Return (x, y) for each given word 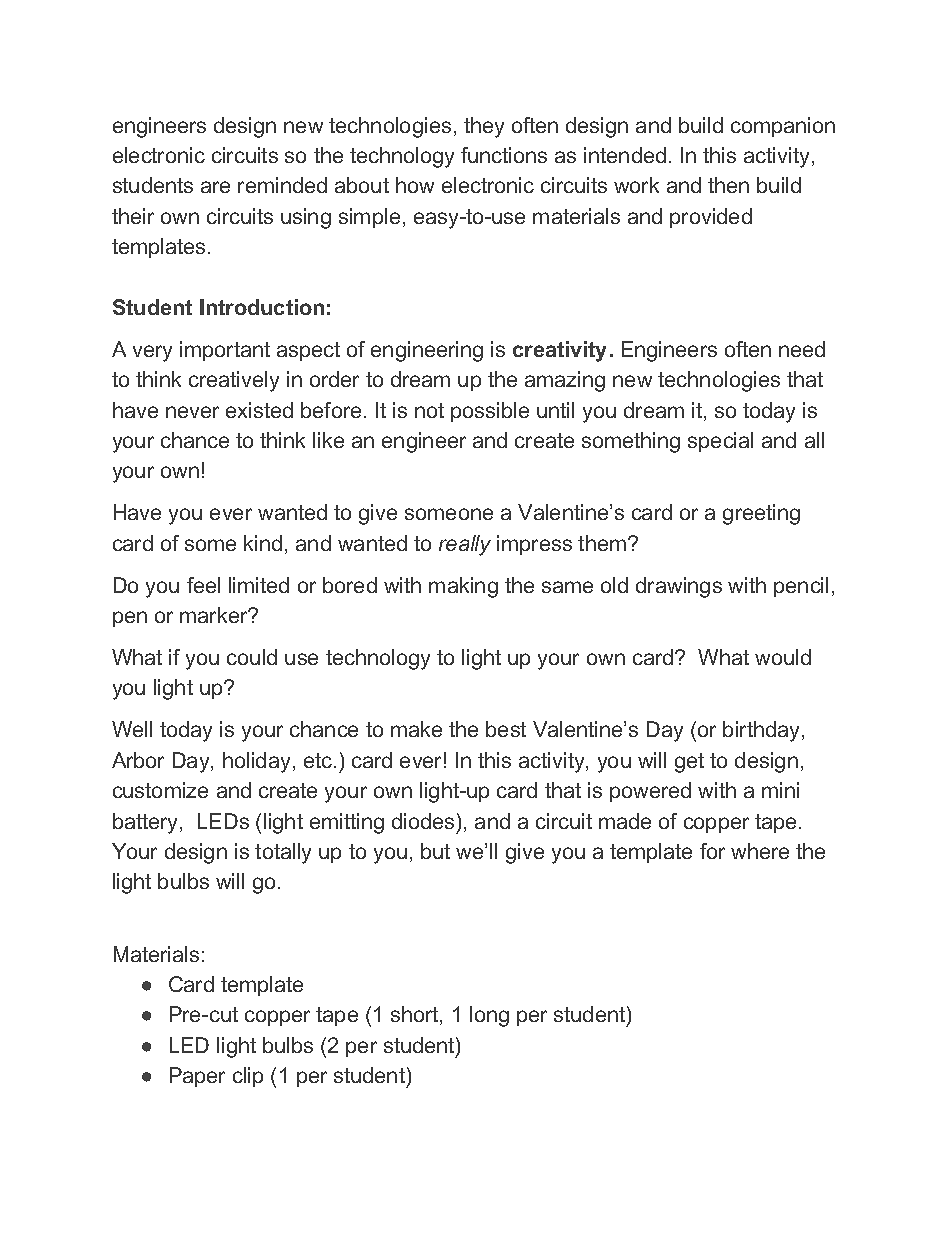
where (760, 851)
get (689, 763)
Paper (197, 1077)
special (720, 442)
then (728, 185)
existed (259, 410)
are (215, 187)
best (506, 729)
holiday (256, 762)
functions (504, 155)
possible (490, 412)
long (489, 1016)
